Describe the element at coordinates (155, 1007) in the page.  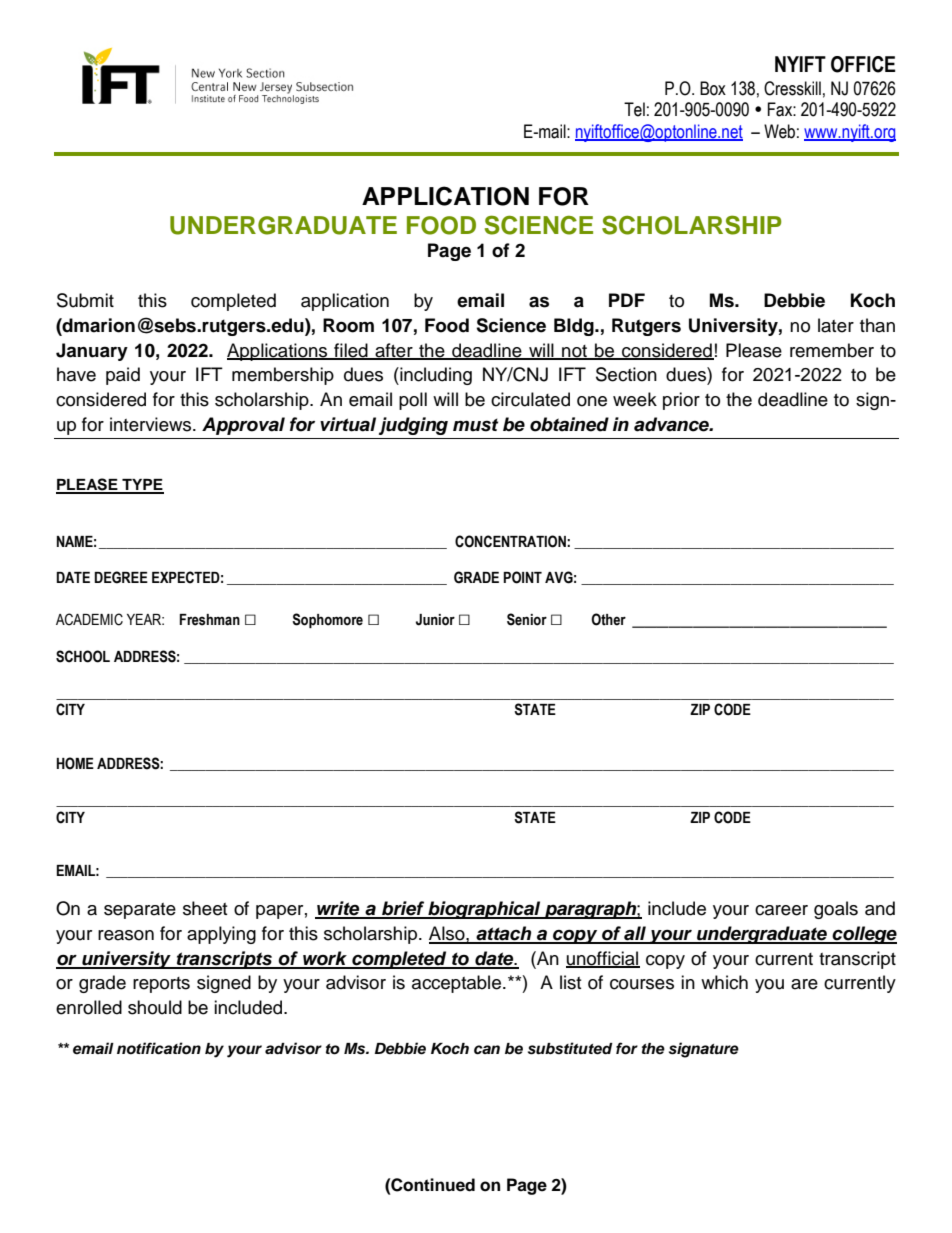
I see `should` at that location.
